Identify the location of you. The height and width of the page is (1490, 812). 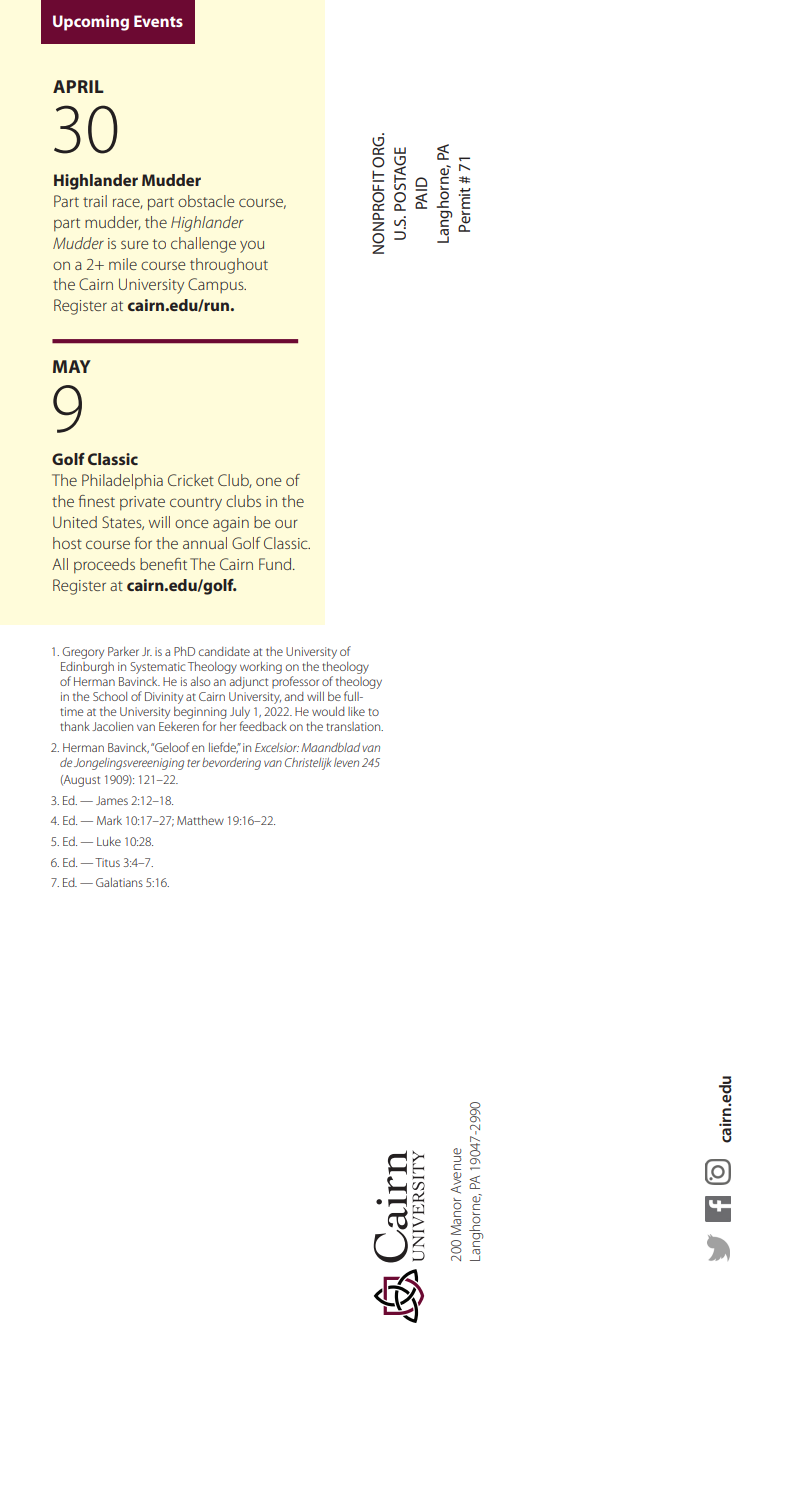
(252, 246).
